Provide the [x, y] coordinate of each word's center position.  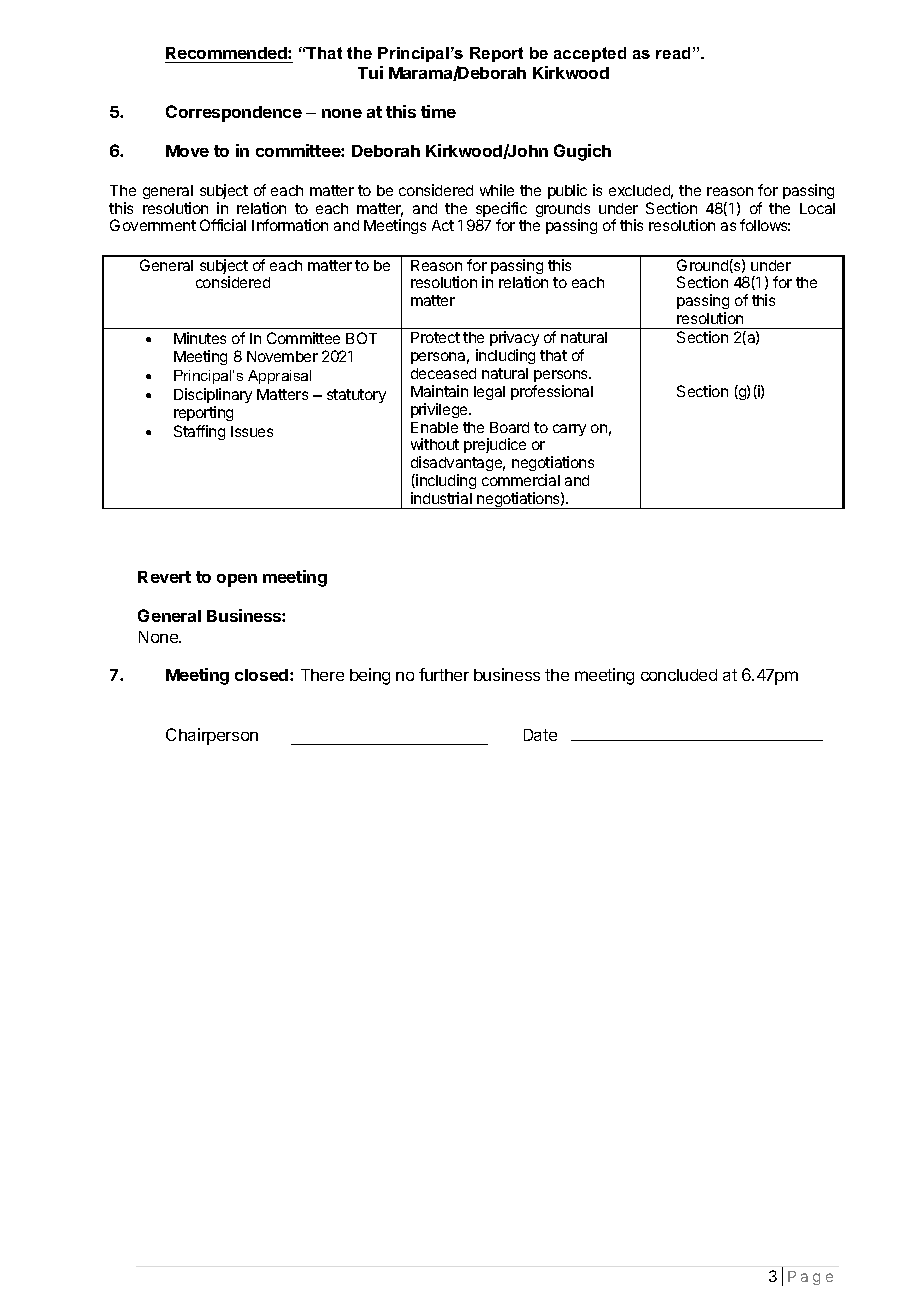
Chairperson [212, 736]
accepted [590, 54]
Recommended [227, 53]
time [438, 111]
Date [540, 735]
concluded [679, 675]
